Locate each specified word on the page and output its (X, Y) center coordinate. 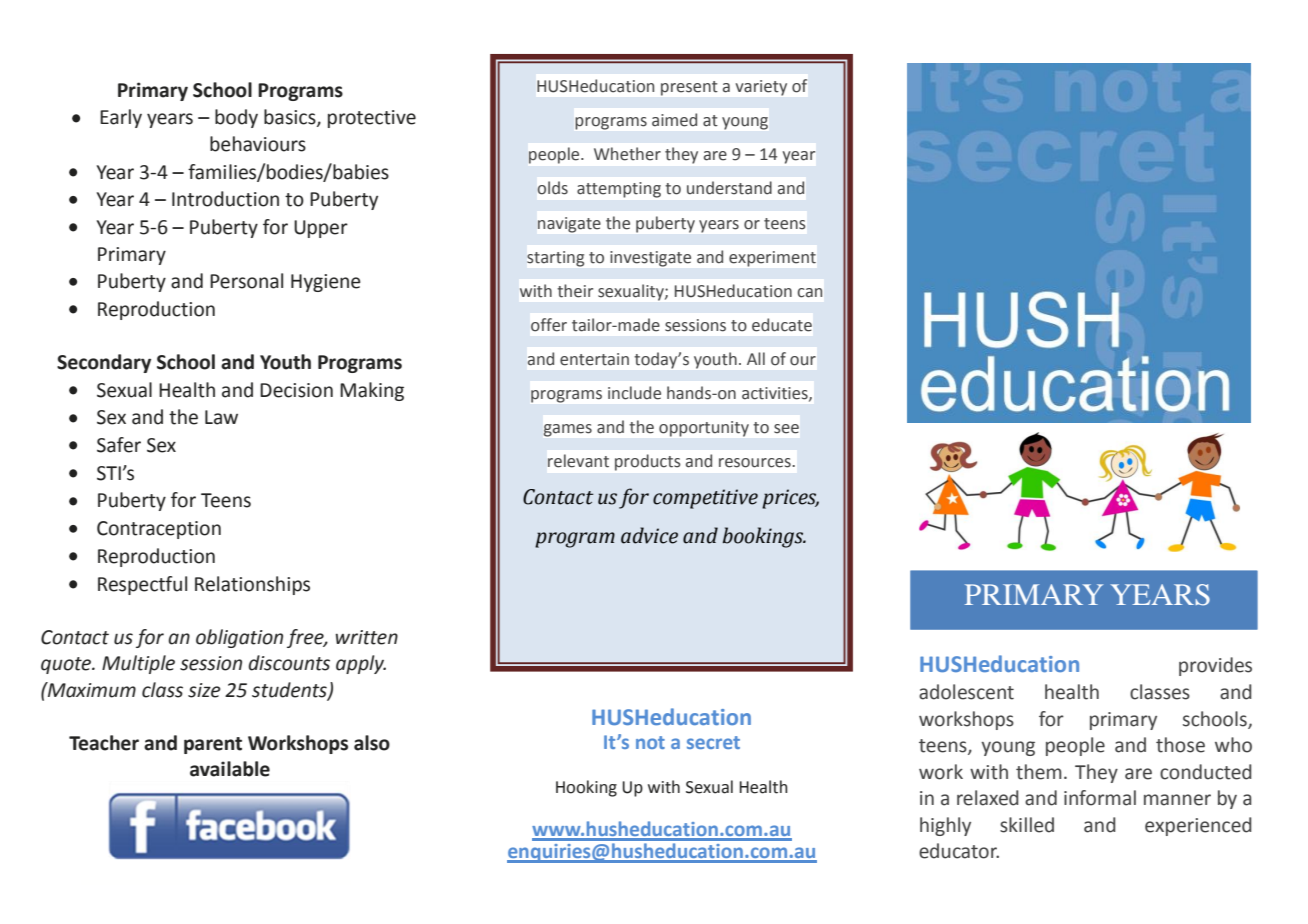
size (204, 690)
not (650, 742)
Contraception (159, 530)
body (236, 118)
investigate (650, 259)
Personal (246, 281)
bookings (764, 537)
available (230, 769)
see (786, 429)
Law (221, 417)
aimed (674, 120)
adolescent (966, 692)
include (634, 393)
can (809, 293)
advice (649, 535)
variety (761, 88)
